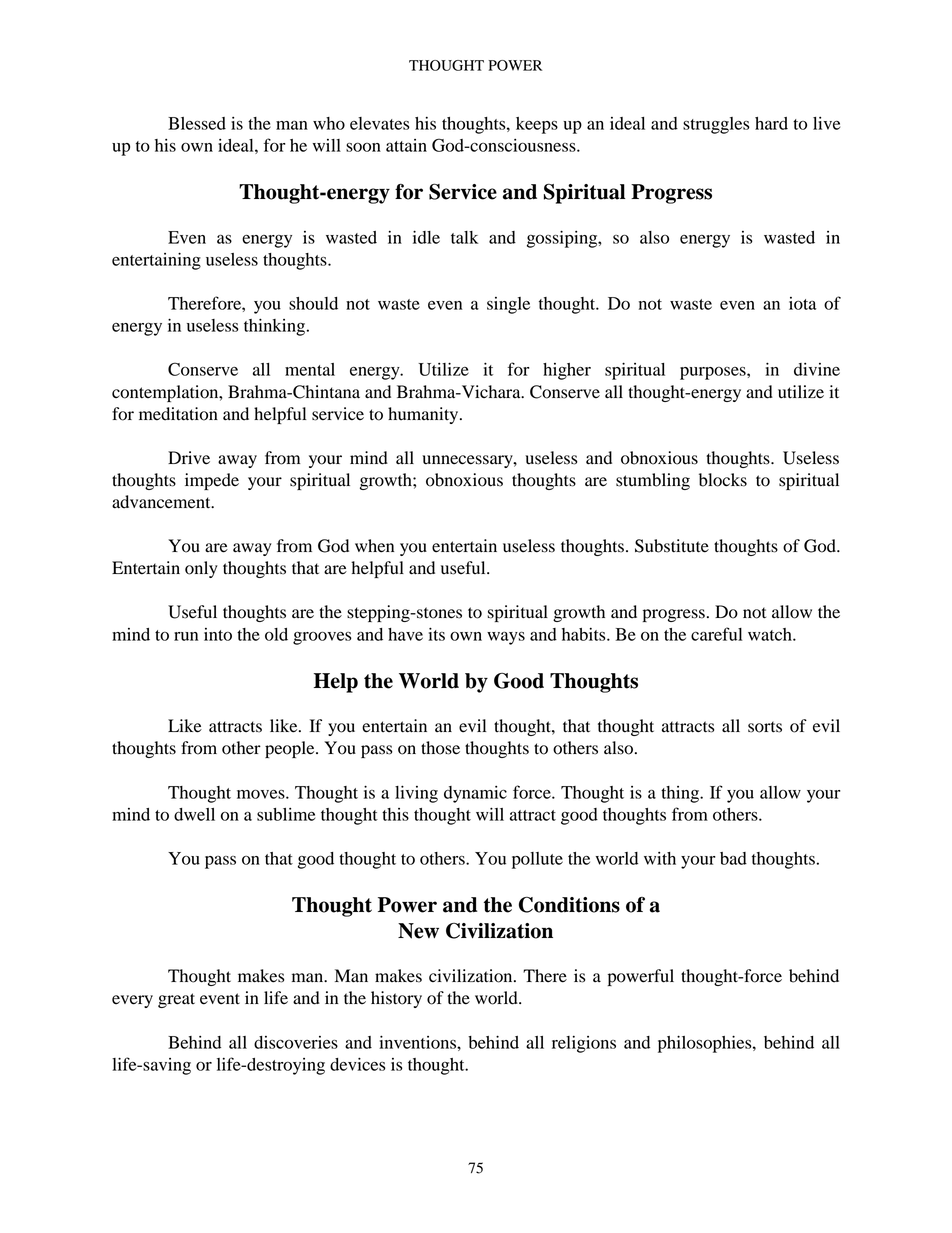 Image resolution: width=952 pixels, height=1233 pixels. I want to click on humanity, so click(424, 415).
